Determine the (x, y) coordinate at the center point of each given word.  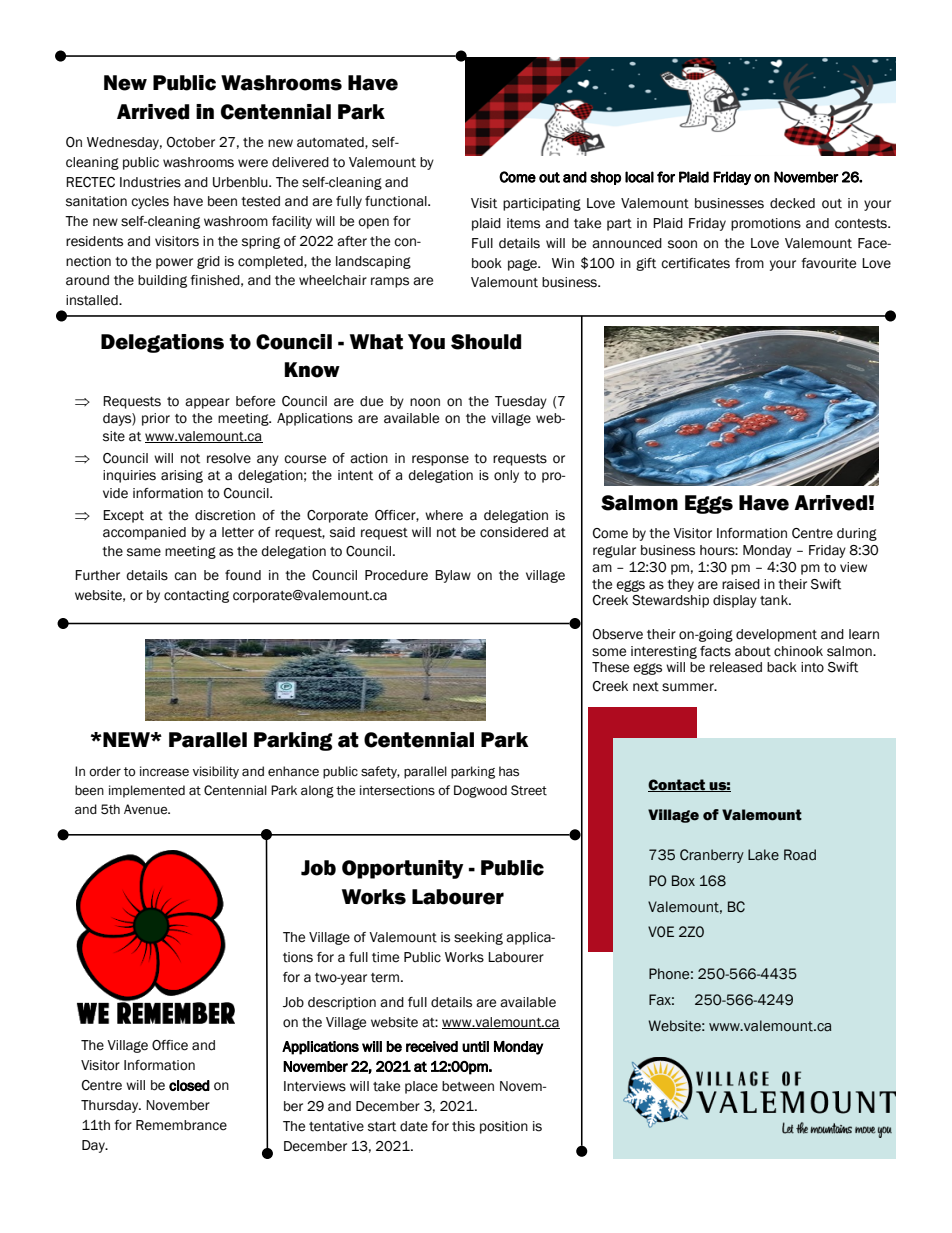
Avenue (147, 809)
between (468, 1086)
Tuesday (521, 402)
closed (189, 1085)
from (749, 263)
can (185, 576)
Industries (150, 182)
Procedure (396, 575)
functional (397, 201)
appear (207, 403)
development (776, 635)
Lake (763, 855)
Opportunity (403, 869)
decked (792, 203)
